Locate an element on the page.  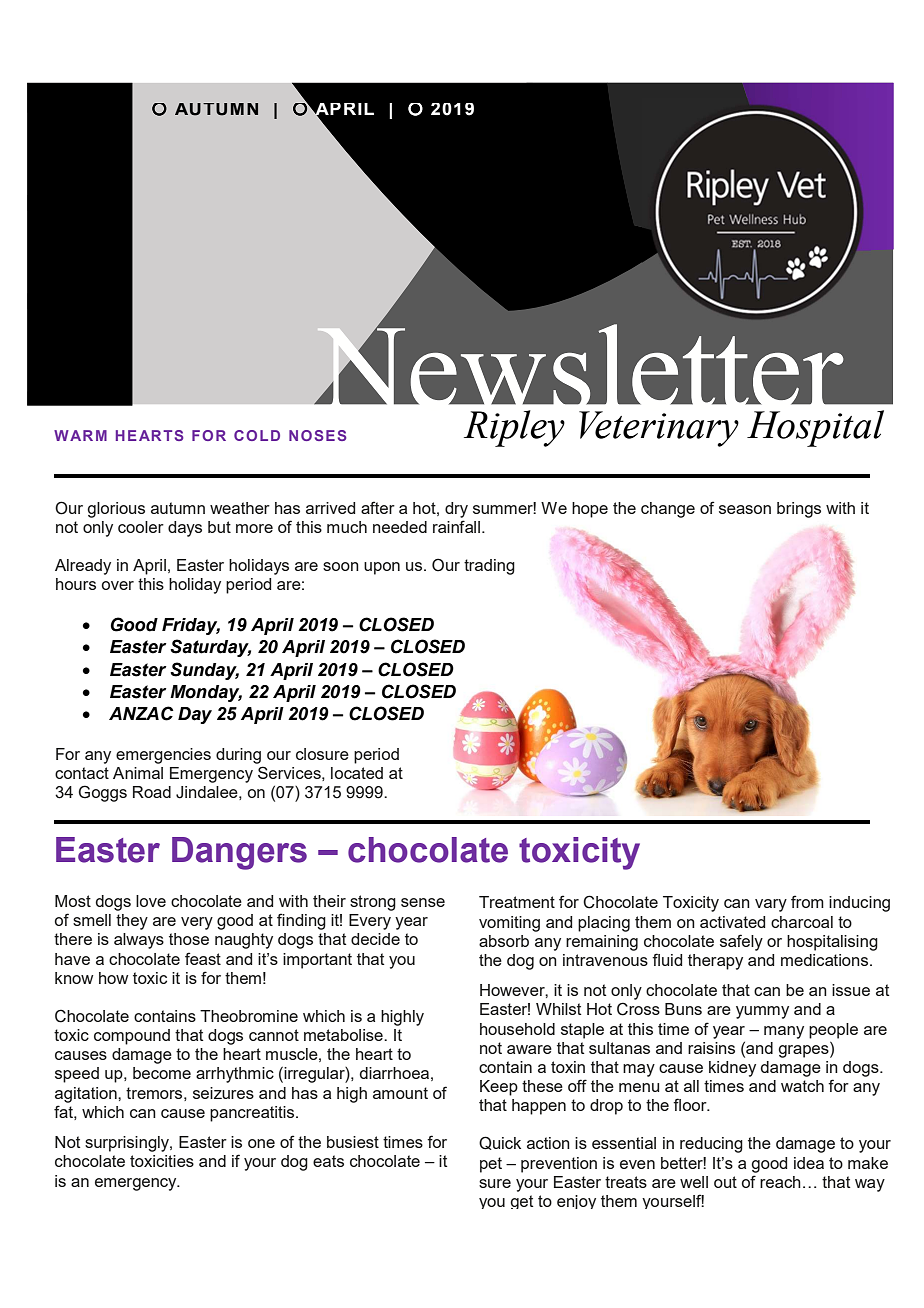
yummy is located at coordinates (762, 1012).
